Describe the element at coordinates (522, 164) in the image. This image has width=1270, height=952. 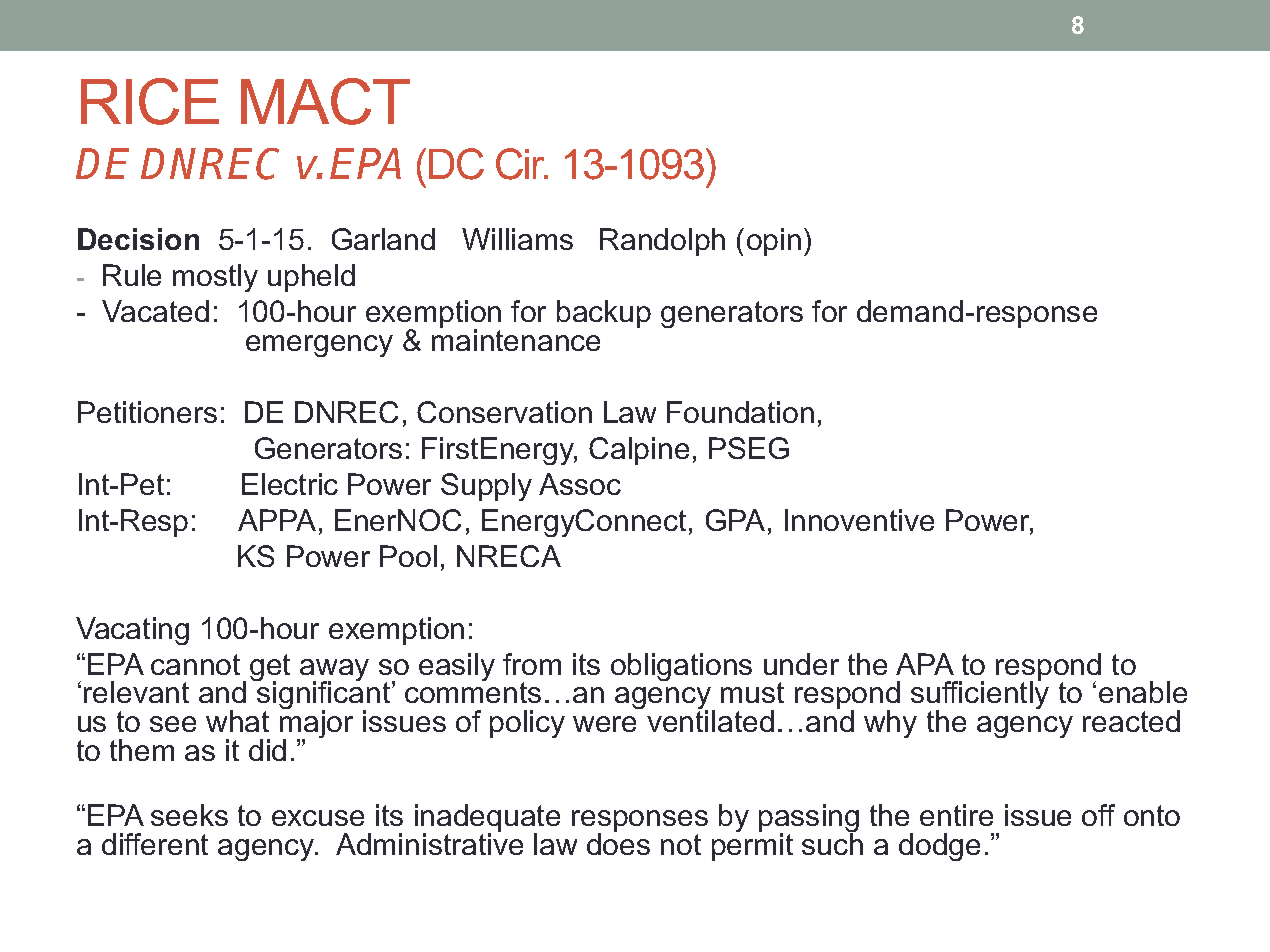
I see `Cir` at that location.
